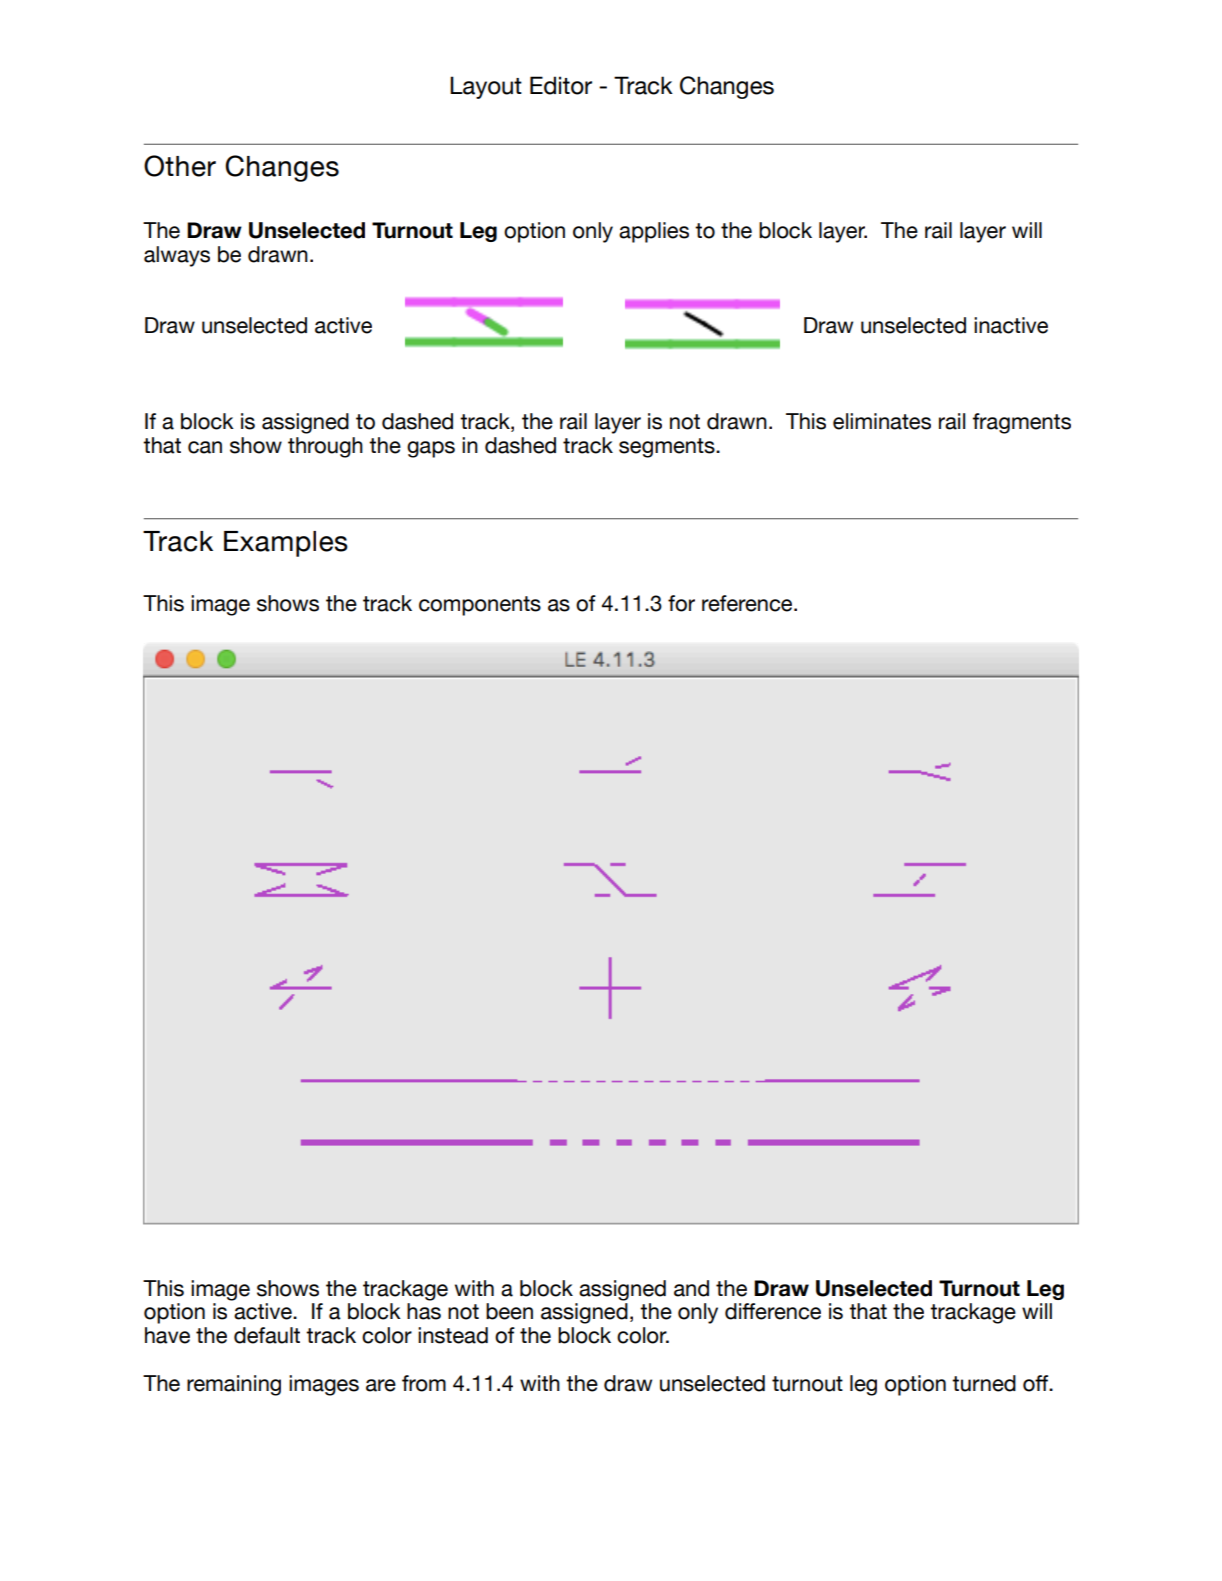  Describe the element at coordinates (654, 232) in the screenshot. I see `applies` at that location.
